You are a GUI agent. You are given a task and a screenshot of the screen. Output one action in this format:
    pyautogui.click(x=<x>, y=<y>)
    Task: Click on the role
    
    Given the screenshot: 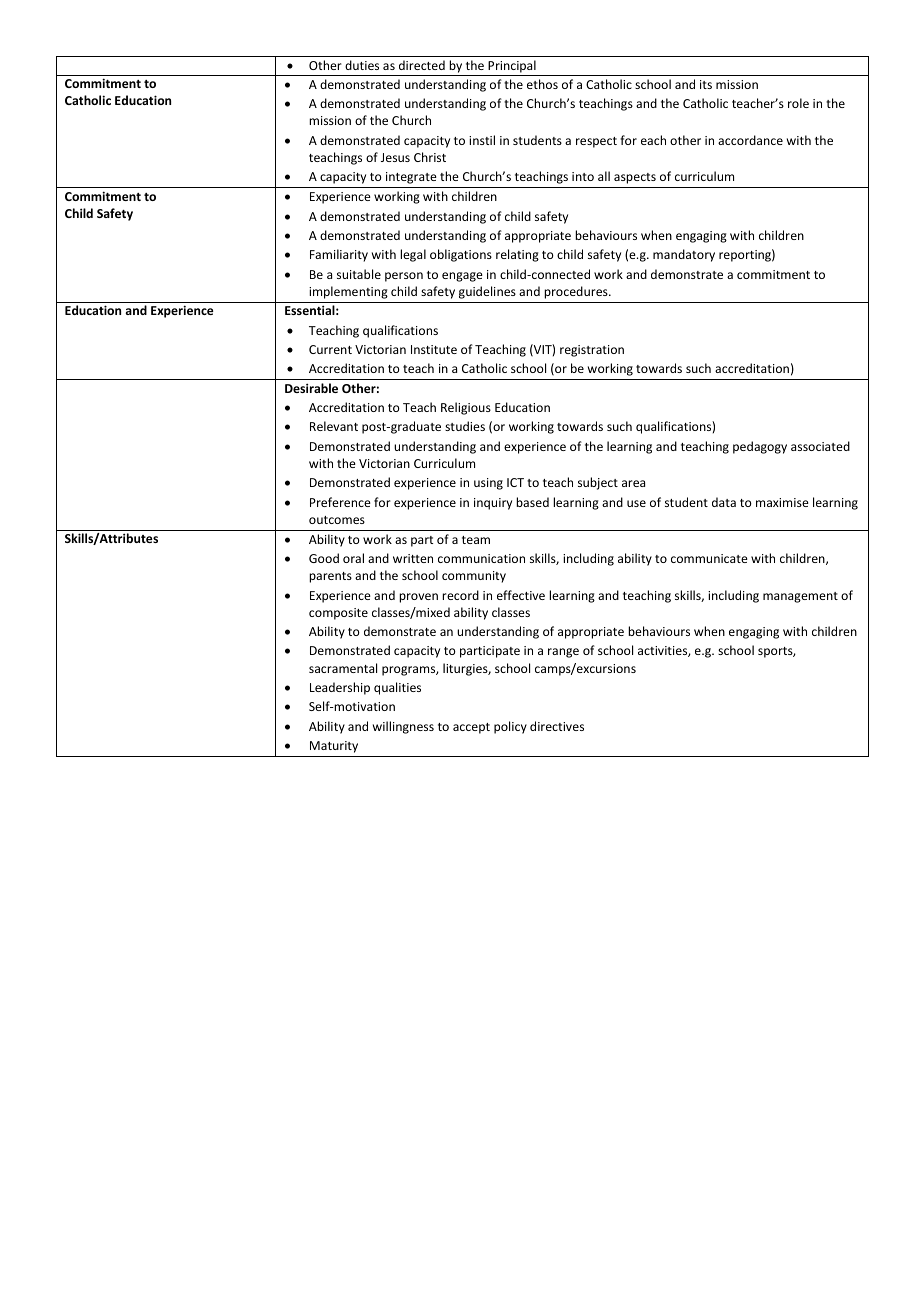 What is the action you would take?
    pyautogui.click(x=798, y=103)
